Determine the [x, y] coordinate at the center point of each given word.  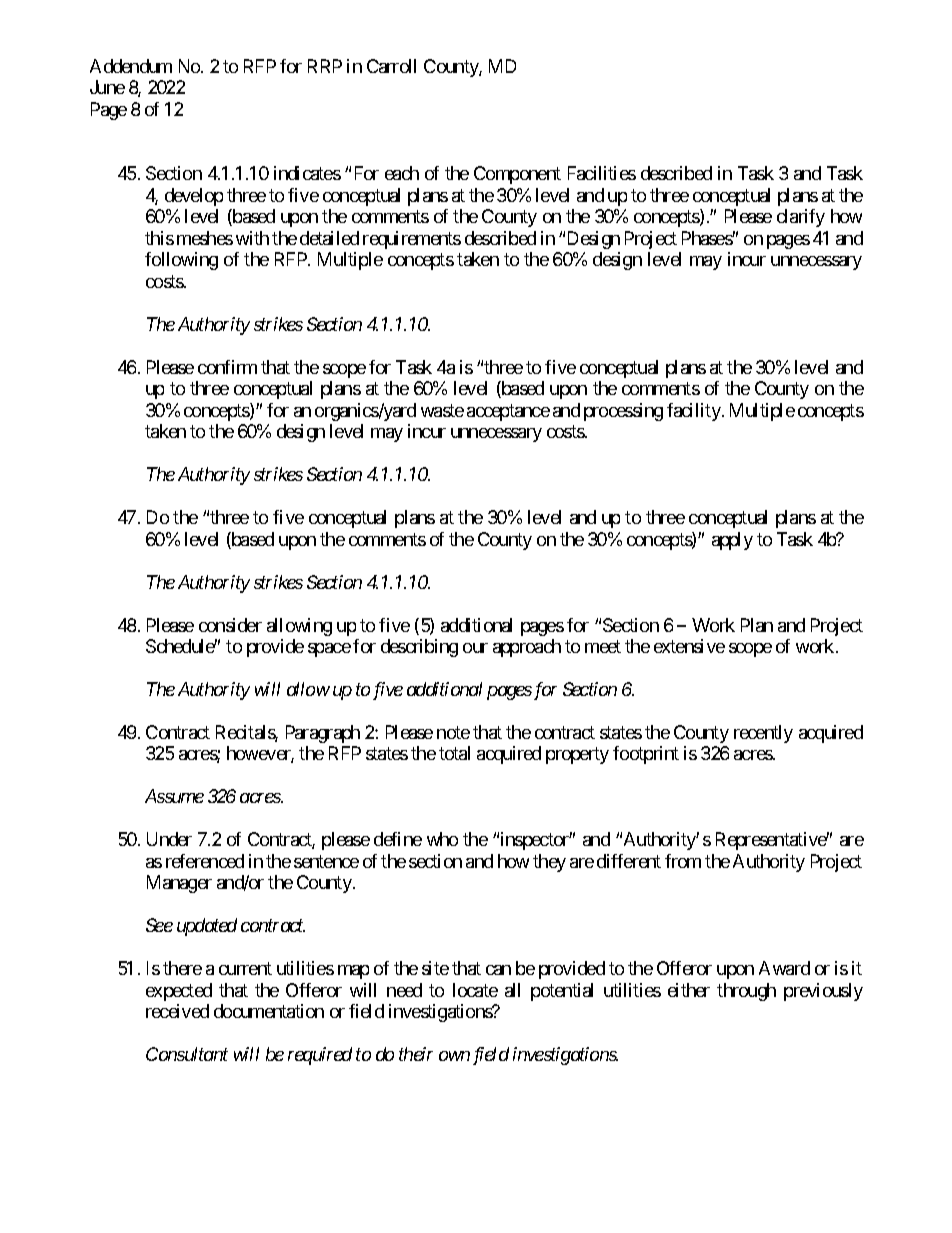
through [746, 992]
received [177, 1011]
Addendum [131, 66]
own [454, 1056]
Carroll [391, 66]
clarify [801, 218]
